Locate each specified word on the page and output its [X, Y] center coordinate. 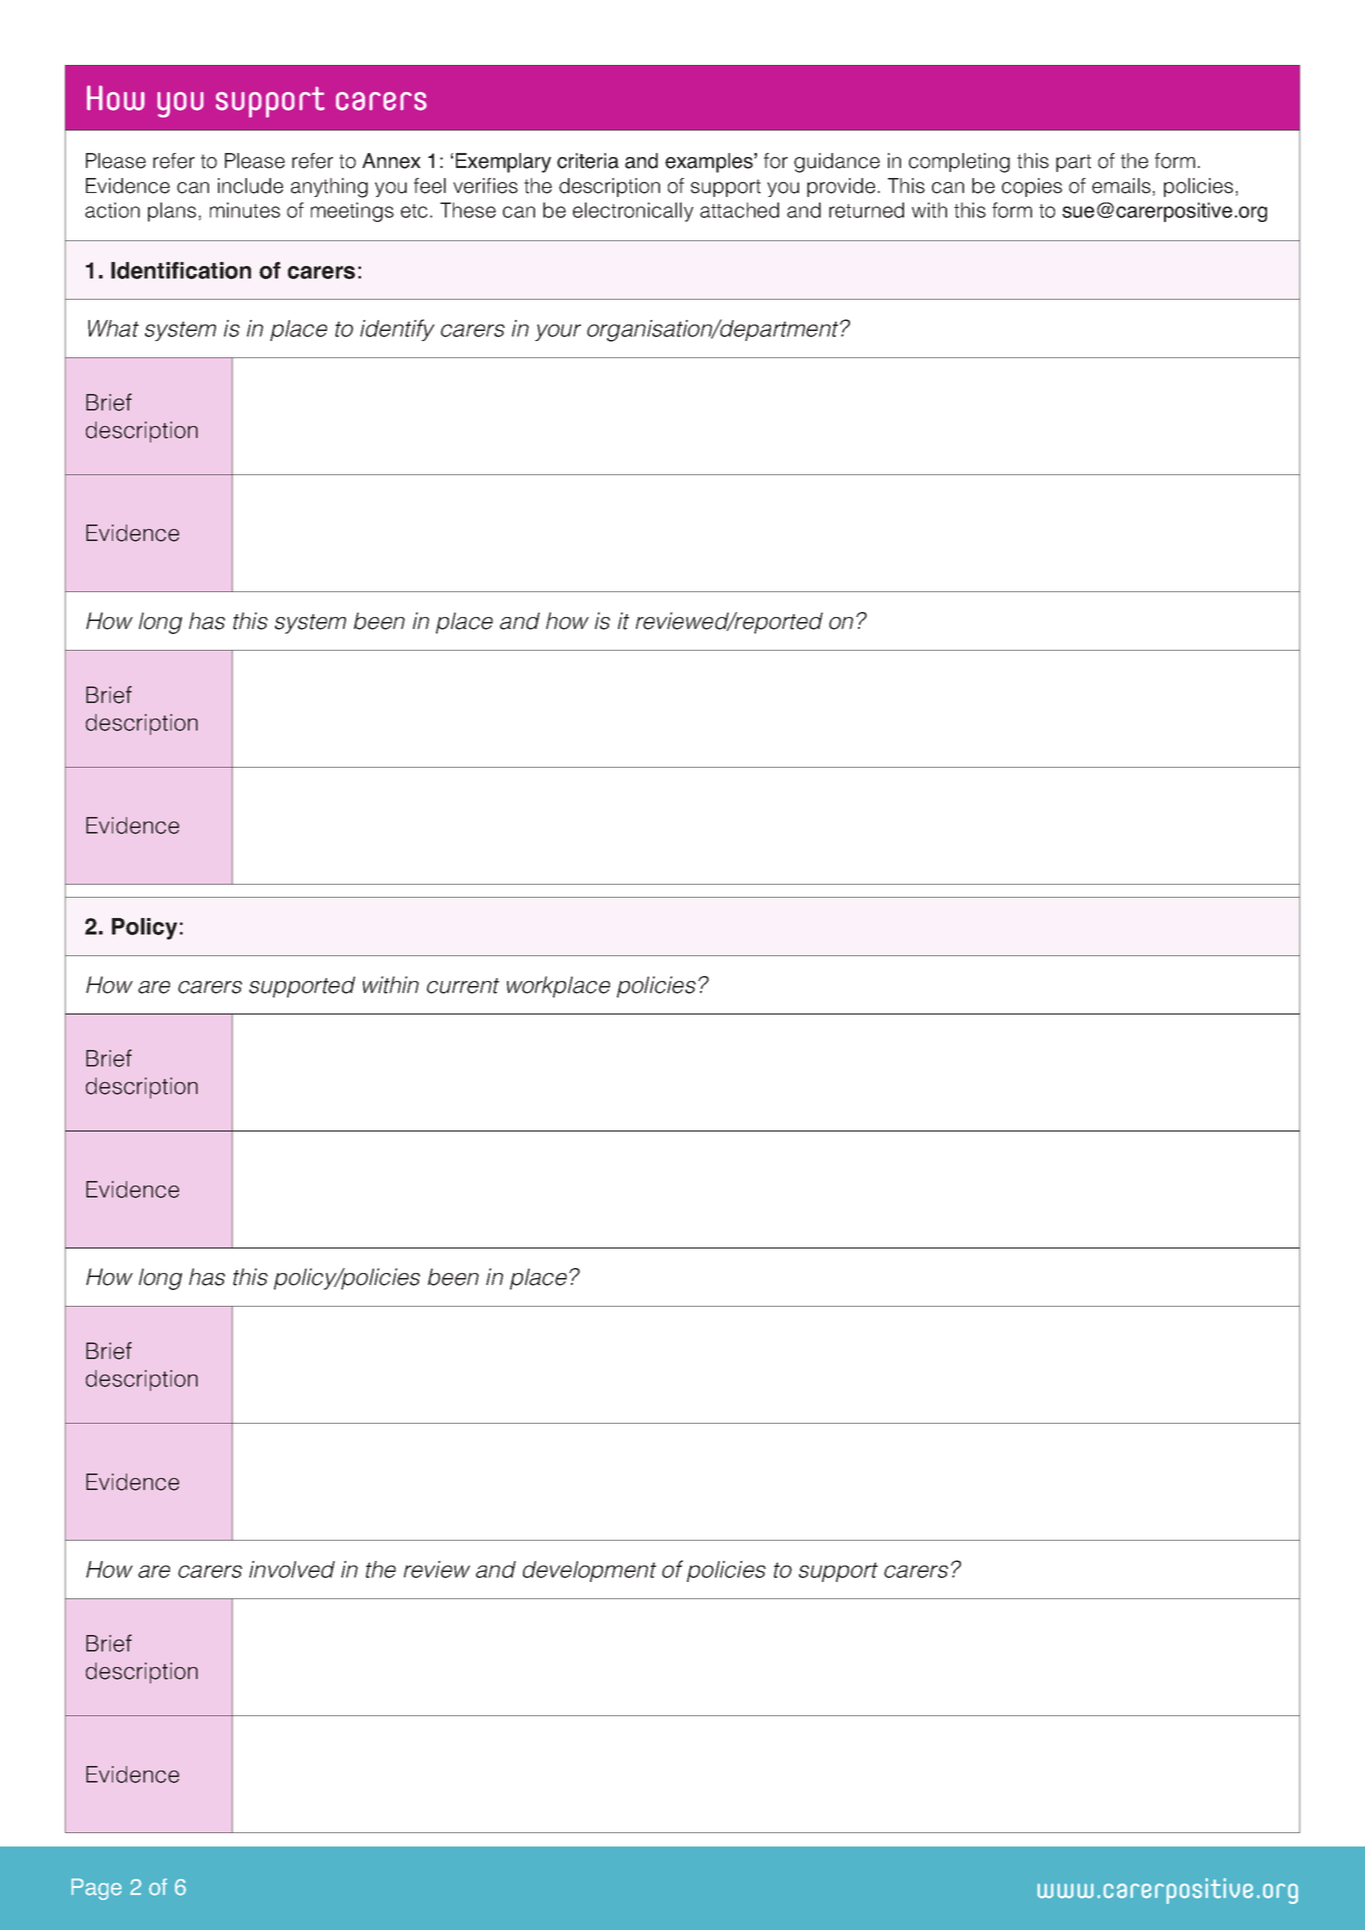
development [589, 1571]
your [558, 332]
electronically [633, 212]
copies [1032, 187]
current [463, 986]
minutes [245, 210]
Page [96, 1889]
